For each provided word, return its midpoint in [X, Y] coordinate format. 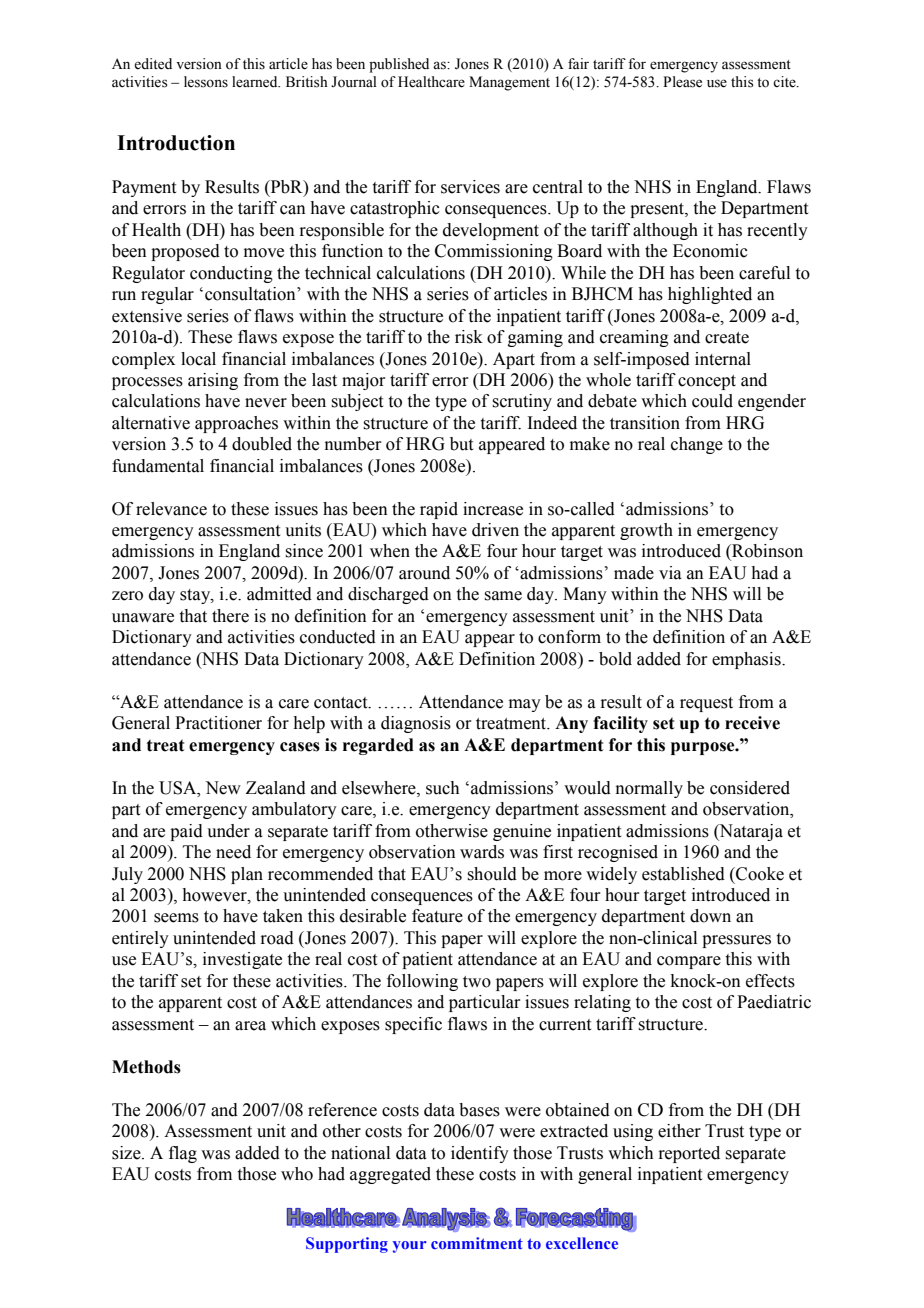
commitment [477, 1243]
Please [682, 82]
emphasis [747, 660]
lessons [206, 82]
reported [689, 1154]
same [503, 596]
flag [183, 1154]
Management [509, 83]
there [230, 616]
